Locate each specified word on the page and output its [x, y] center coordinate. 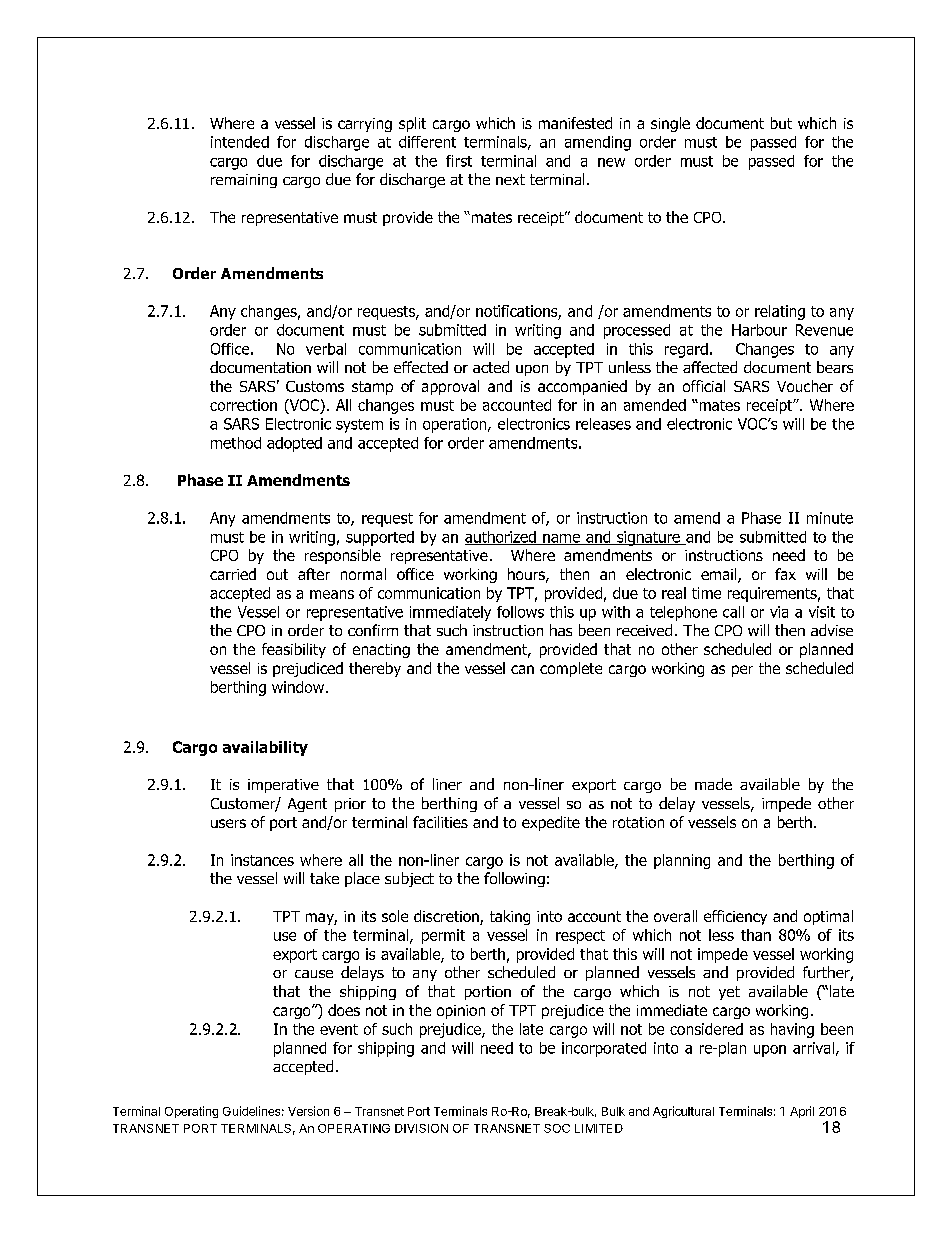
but [781, 123]
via [779, 612]
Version [308, 1111]
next [510, 179]
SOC [557, 1128]
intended [240, 142]
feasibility [294, 650]
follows [520, 612]
